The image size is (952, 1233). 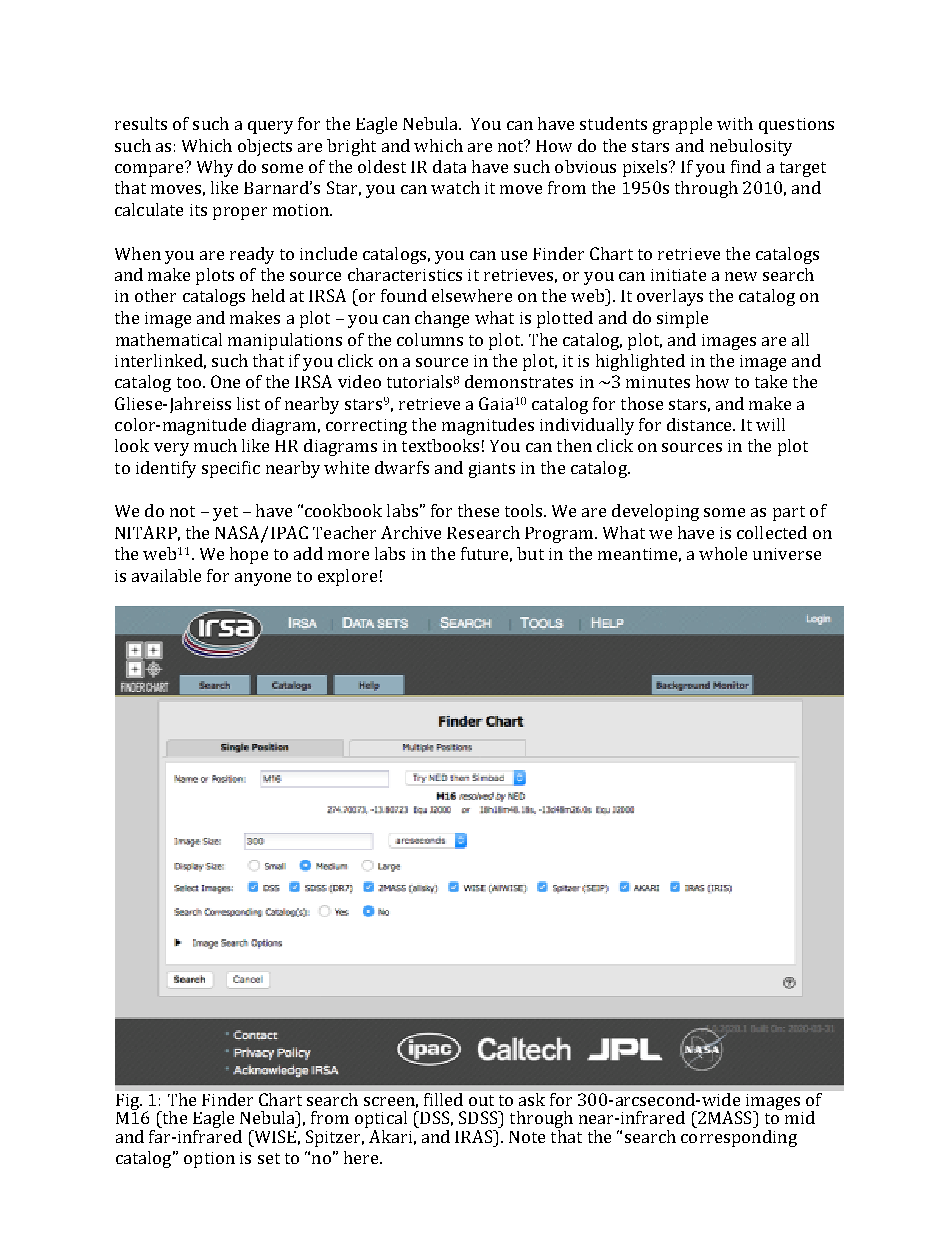 I want to click on whole, so click(x=723, y=553).
